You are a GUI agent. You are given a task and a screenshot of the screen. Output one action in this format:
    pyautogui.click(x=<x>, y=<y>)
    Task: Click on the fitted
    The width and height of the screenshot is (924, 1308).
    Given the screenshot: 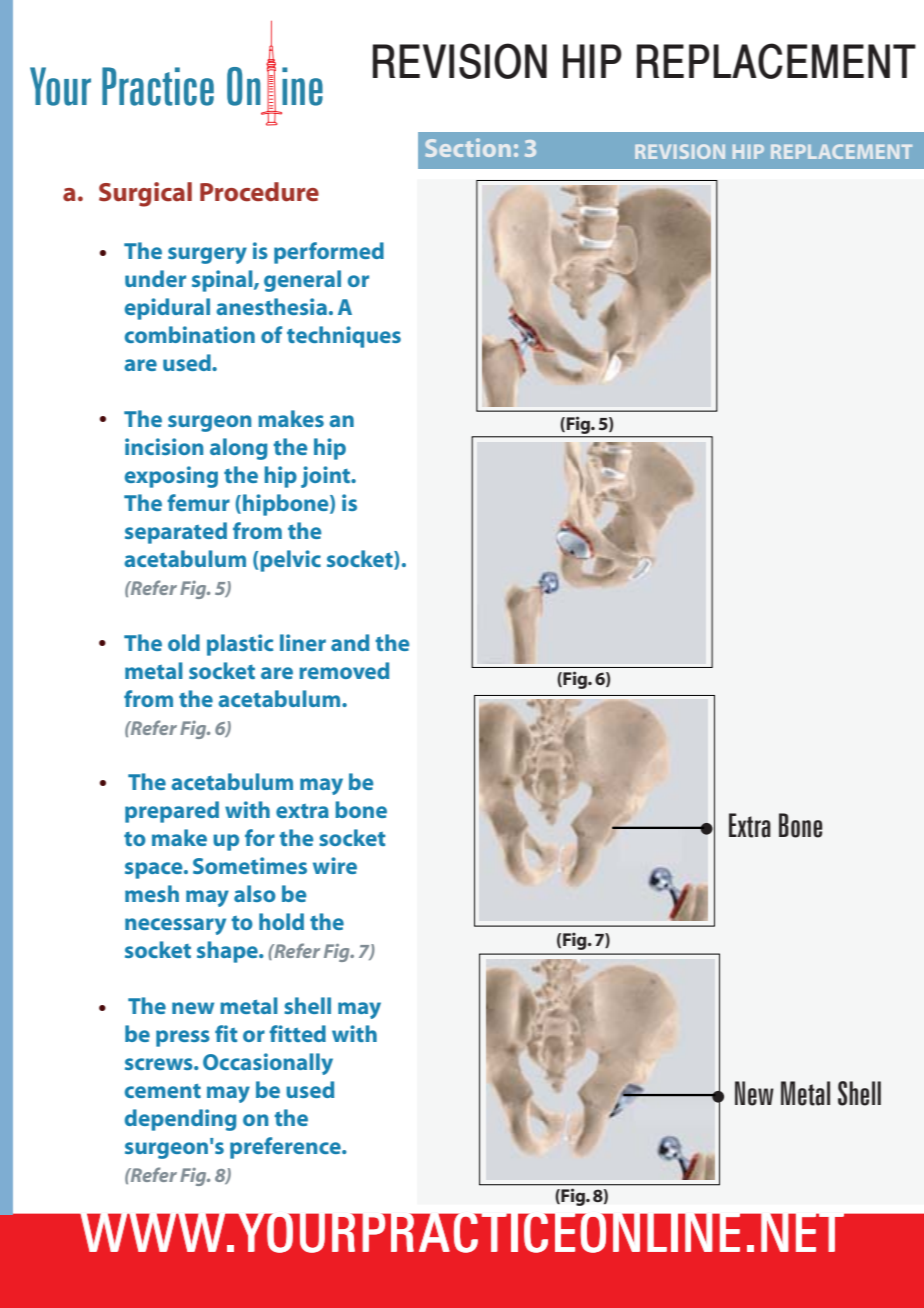 What is the action you would take?
    pyautogui.click(x=297, y=1033)
